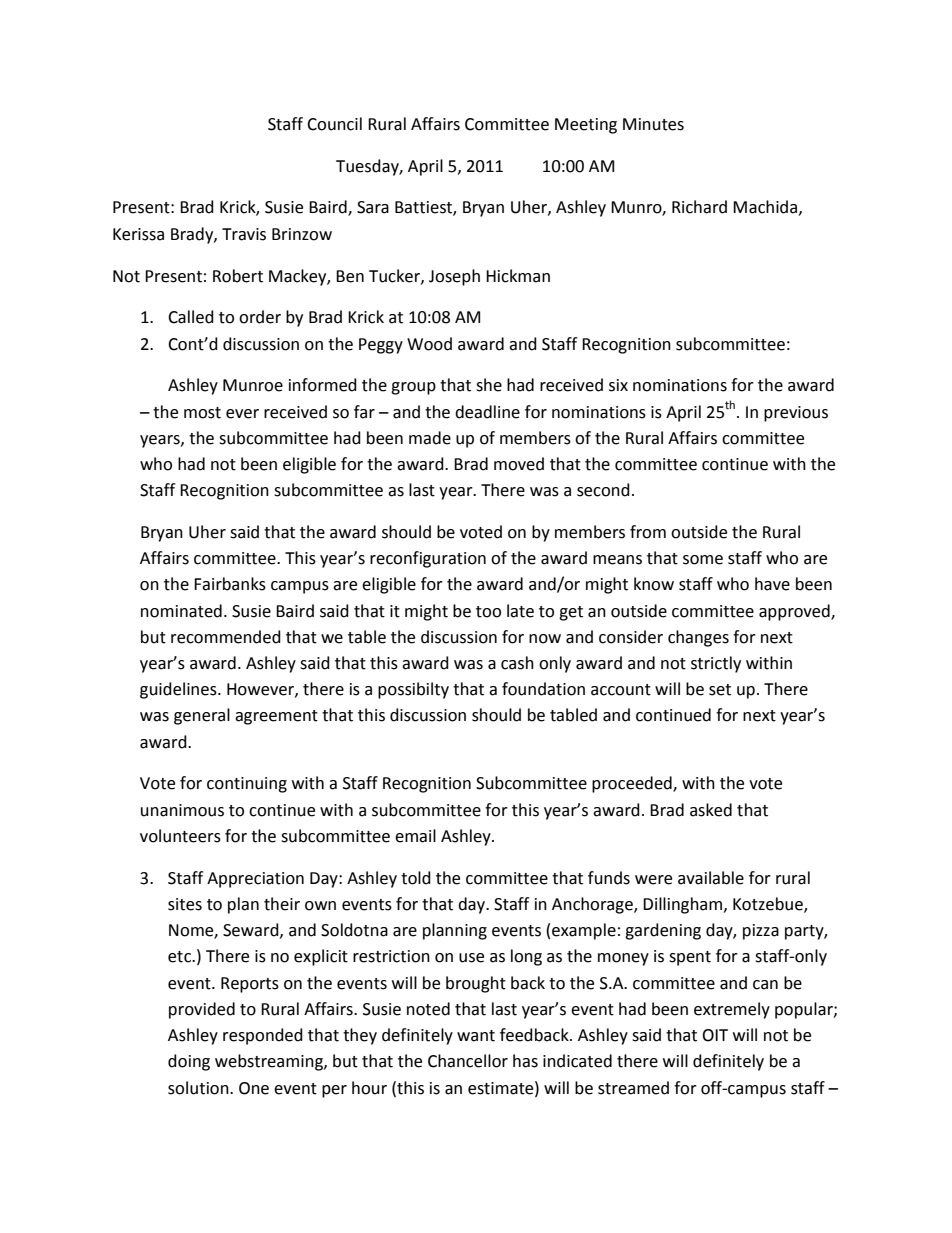 The width and height of the page is (952, 1233). What do you see at coordinates (468, 1061) in the page?
I see `Chancellor` at bounding box center [468, 1061].
